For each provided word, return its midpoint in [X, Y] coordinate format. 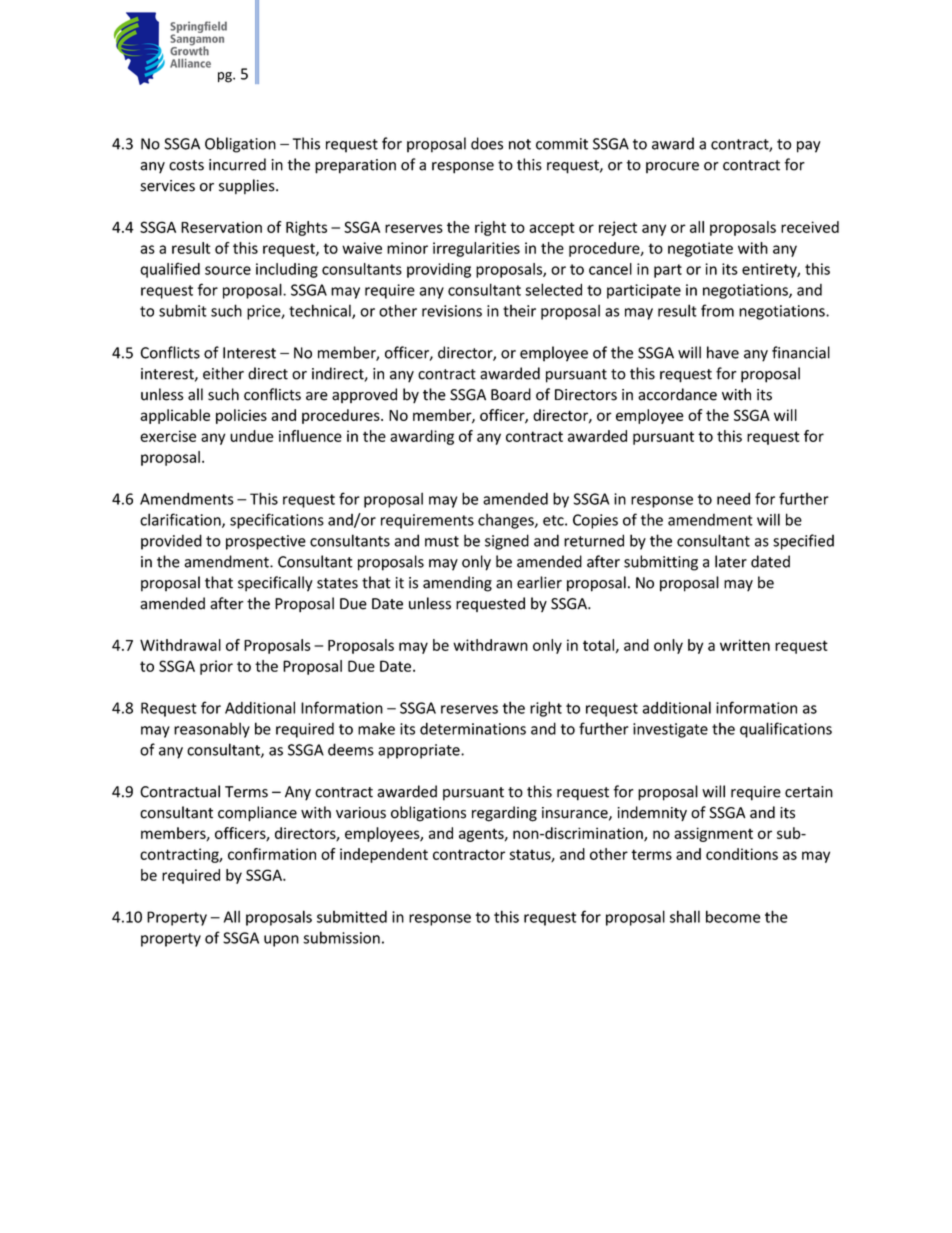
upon [281, 941]
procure [672, 167]
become [733, 916]
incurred [237, 164]
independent [384, 855]
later [731, 561]
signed [507, 542]
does [487, 143]
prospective [266, 542]
